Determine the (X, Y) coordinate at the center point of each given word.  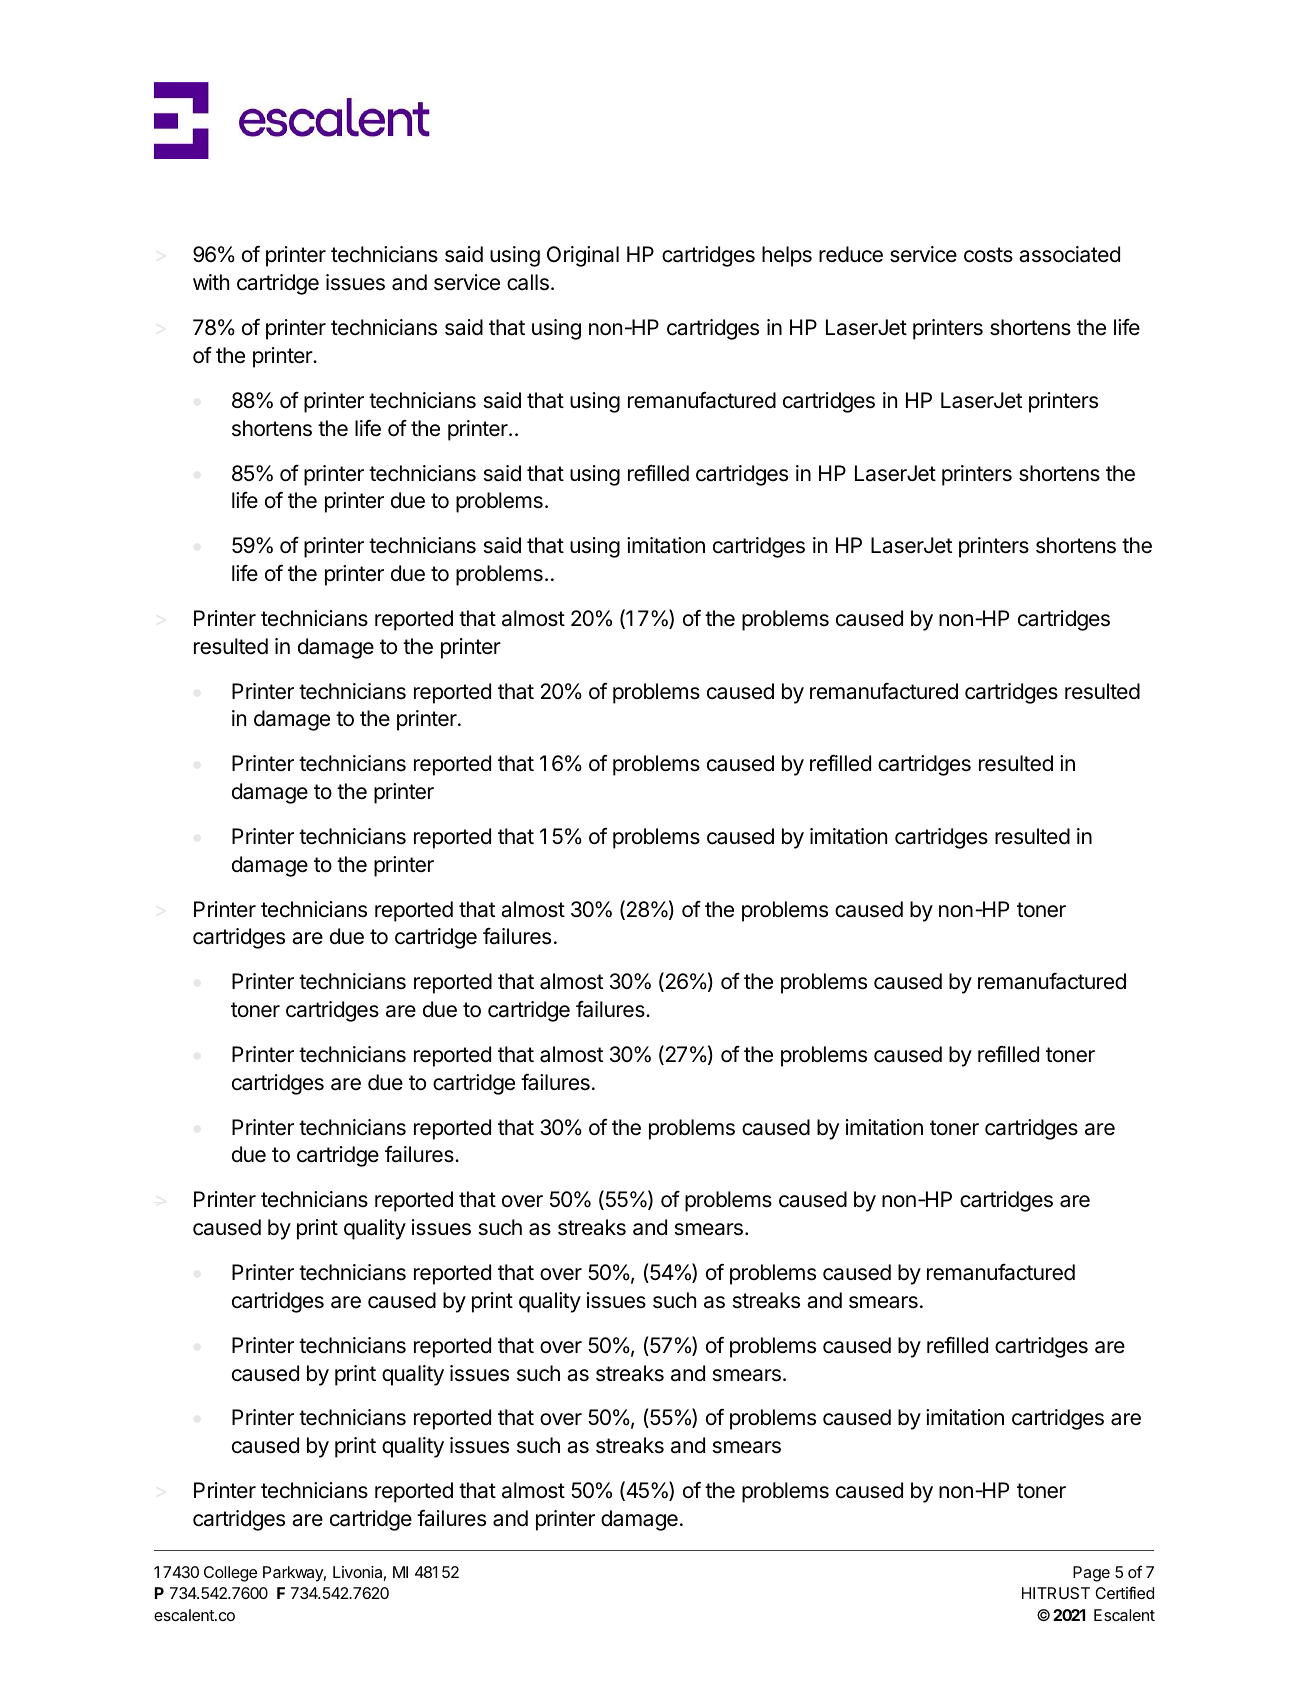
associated (1069, 254)
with (211, 282)
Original (583, 256)
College (230, 1574)
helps (787, 256)
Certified (1124, 1592)
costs (988, 255)
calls (528, 282)
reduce (851, 254)
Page (1091, 1574)
